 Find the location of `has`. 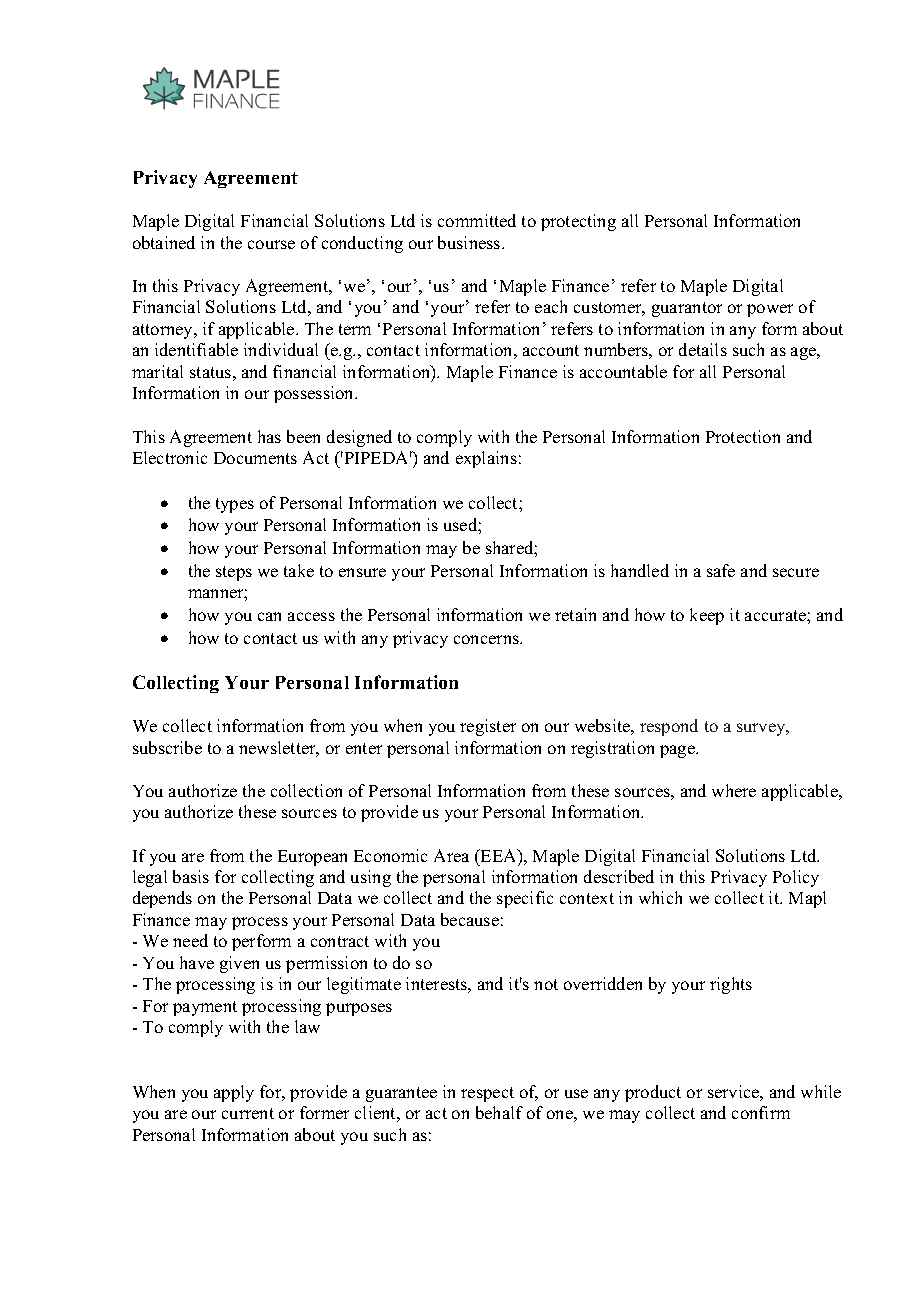

has is located at coordinates (269, 436).
